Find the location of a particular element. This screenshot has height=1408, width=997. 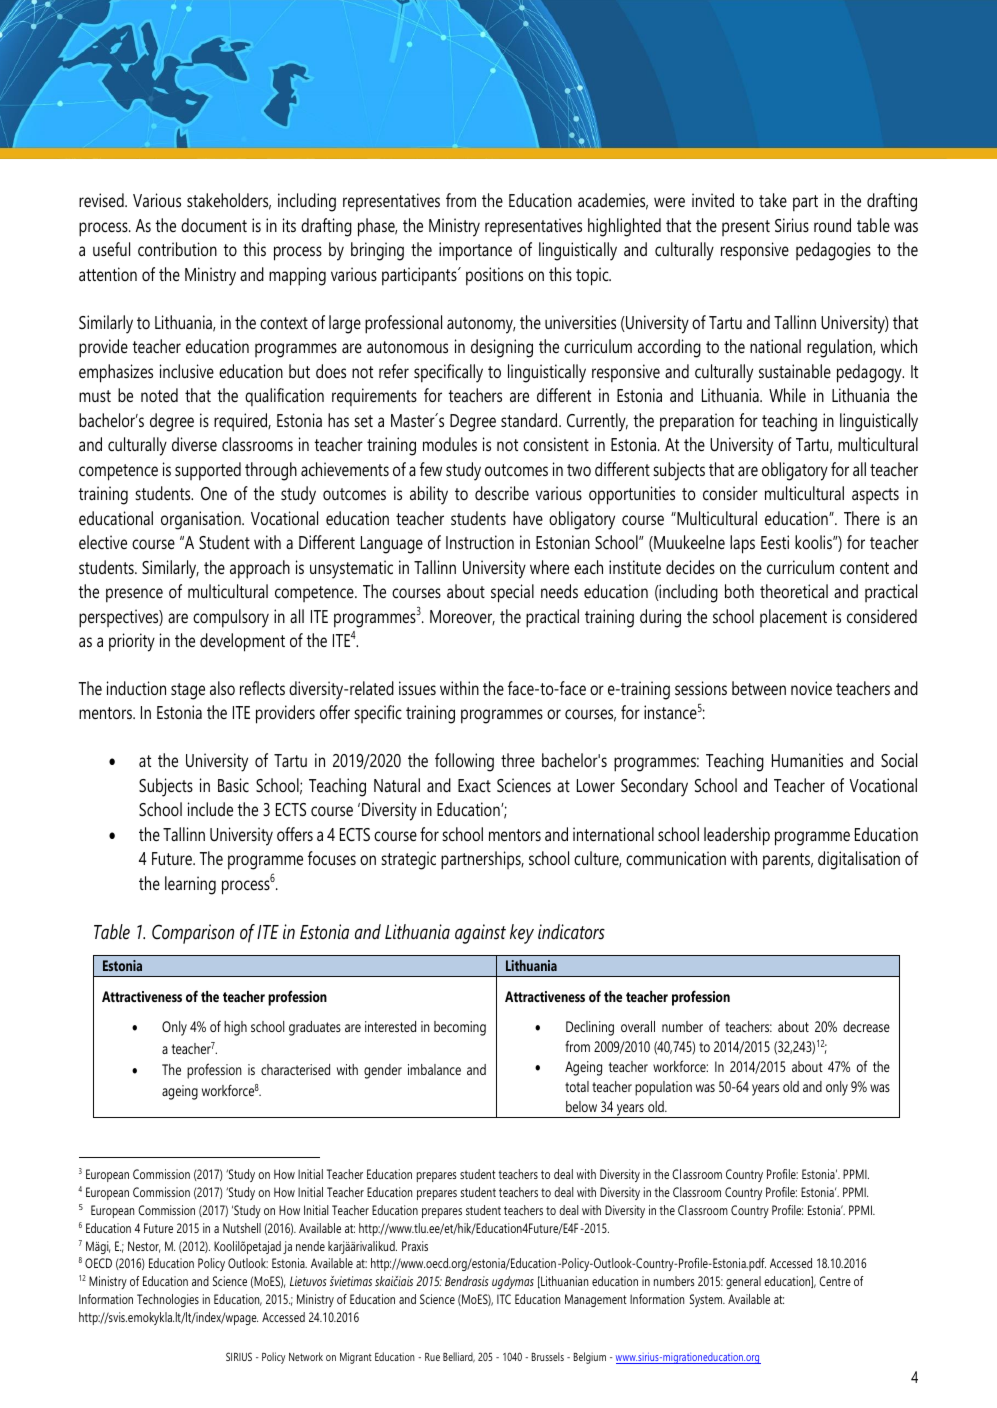

Exact is located at coordinates (474, 785).
